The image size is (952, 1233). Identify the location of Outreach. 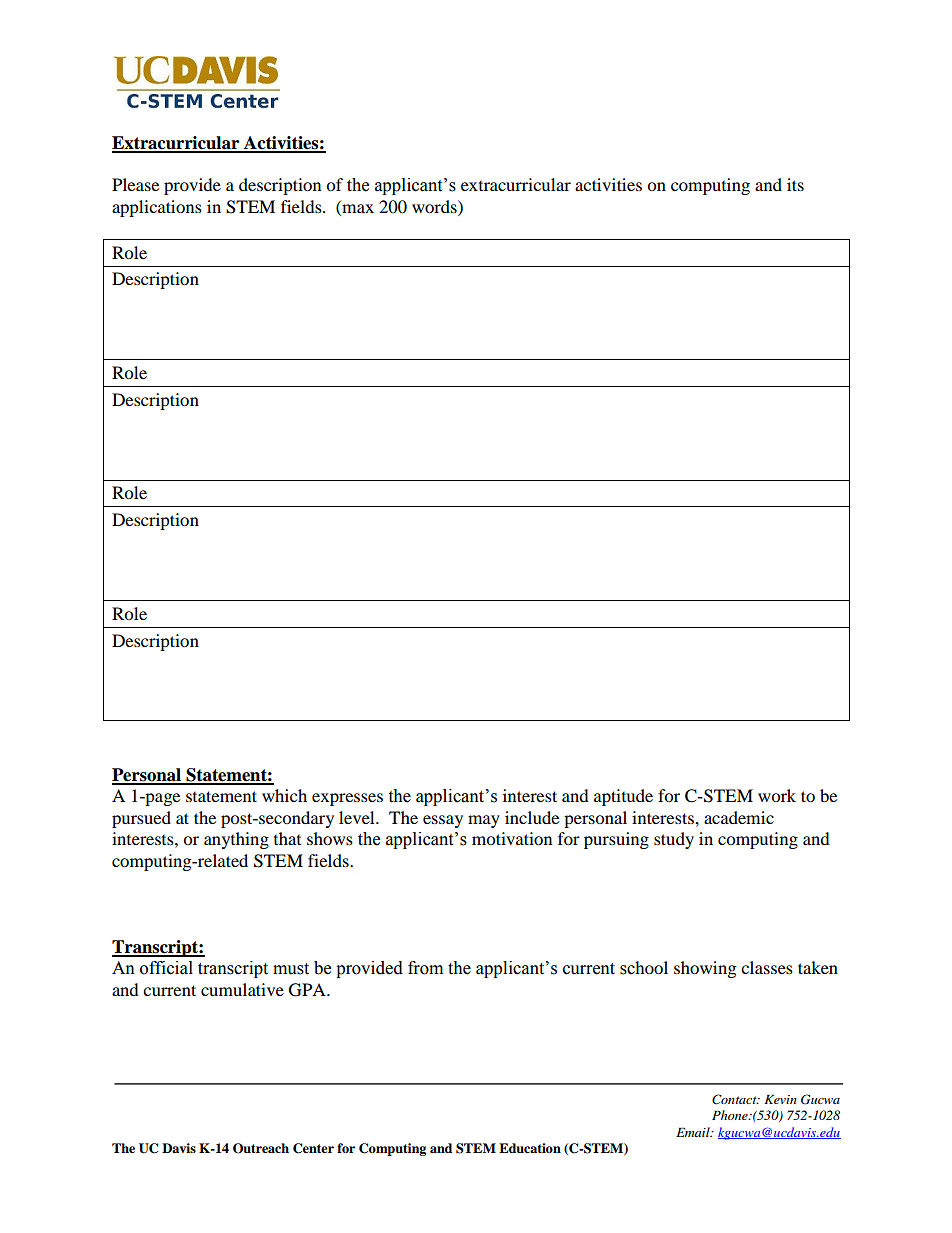
(261, 1148).
